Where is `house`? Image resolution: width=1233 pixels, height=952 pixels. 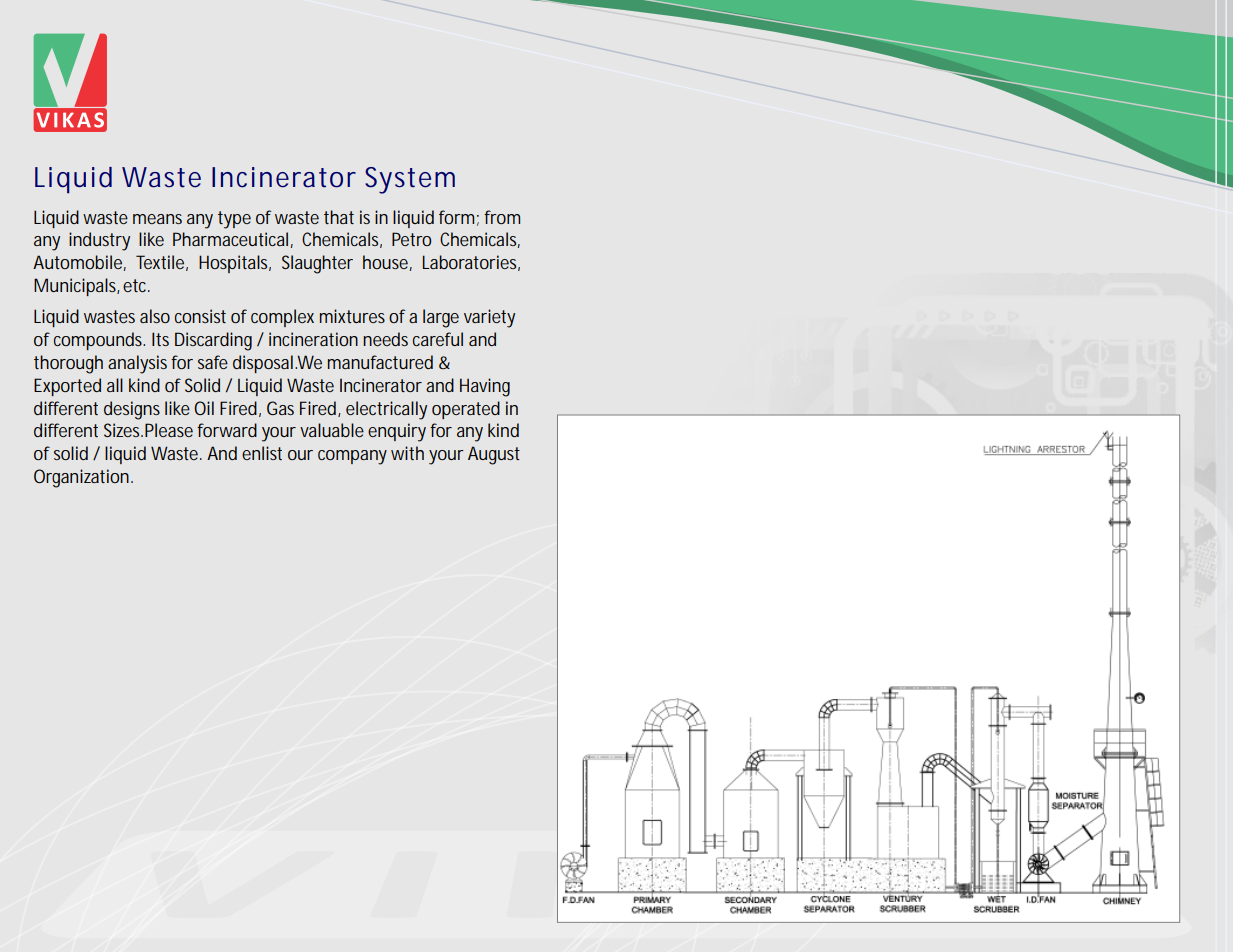 house is located at coordinates (385, 262).
